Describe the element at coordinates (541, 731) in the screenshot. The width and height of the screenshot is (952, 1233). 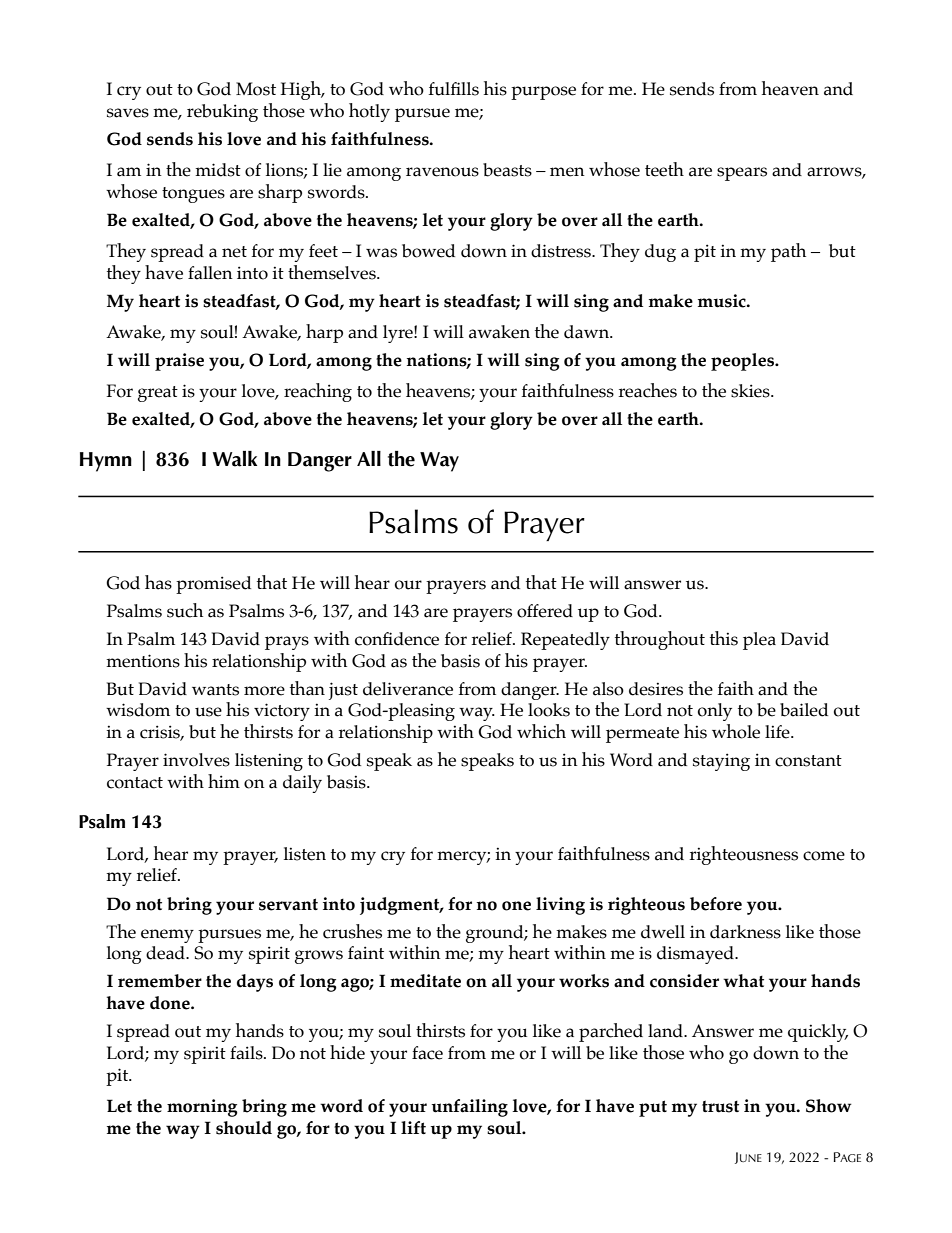
I see `which` at that location.
